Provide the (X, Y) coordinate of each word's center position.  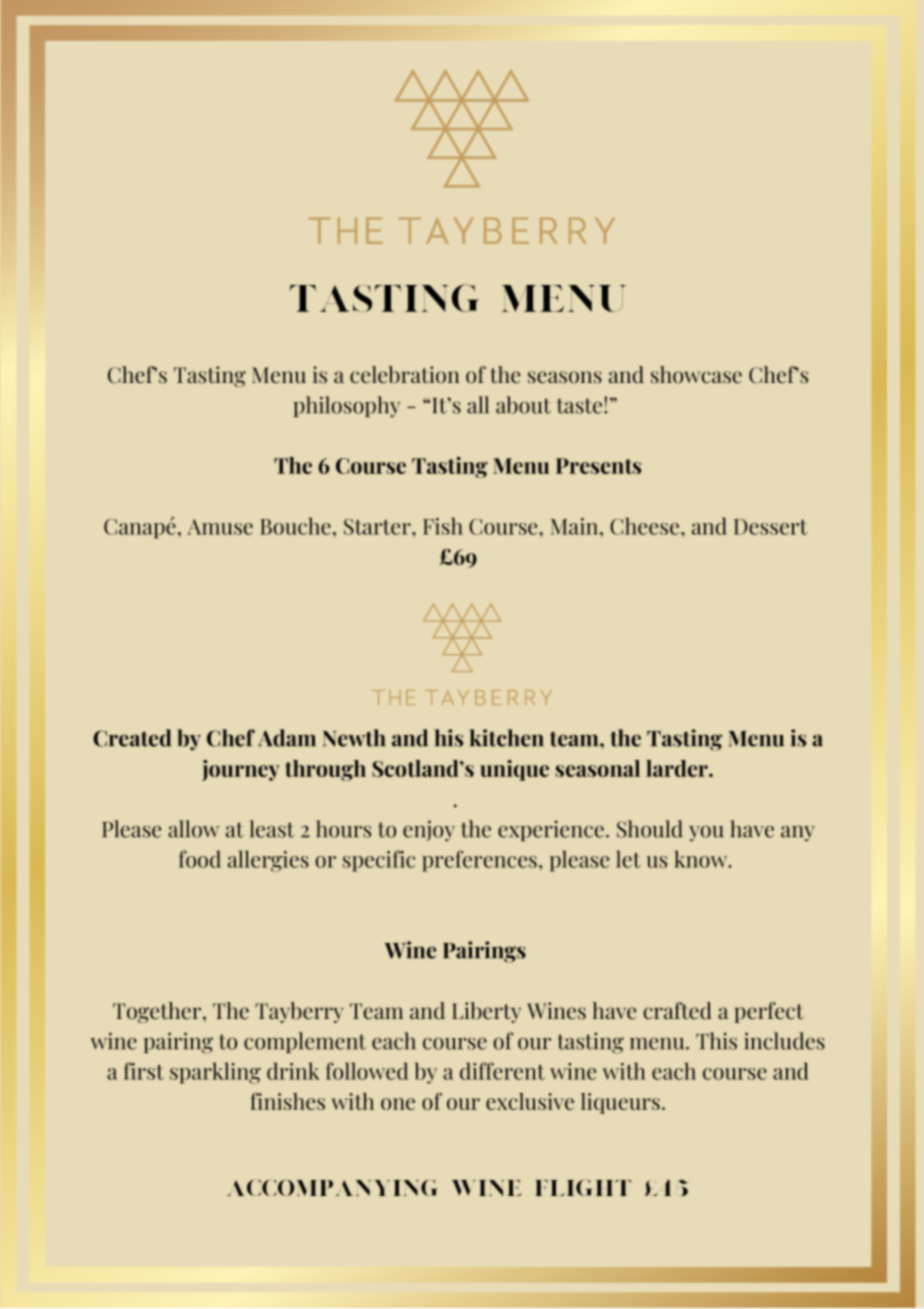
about (523, 405)
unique (514, 770)
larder (678, 768)
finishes (287, 1101)
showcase (696, 375)
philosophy (347, 407)
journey (241, 770)
